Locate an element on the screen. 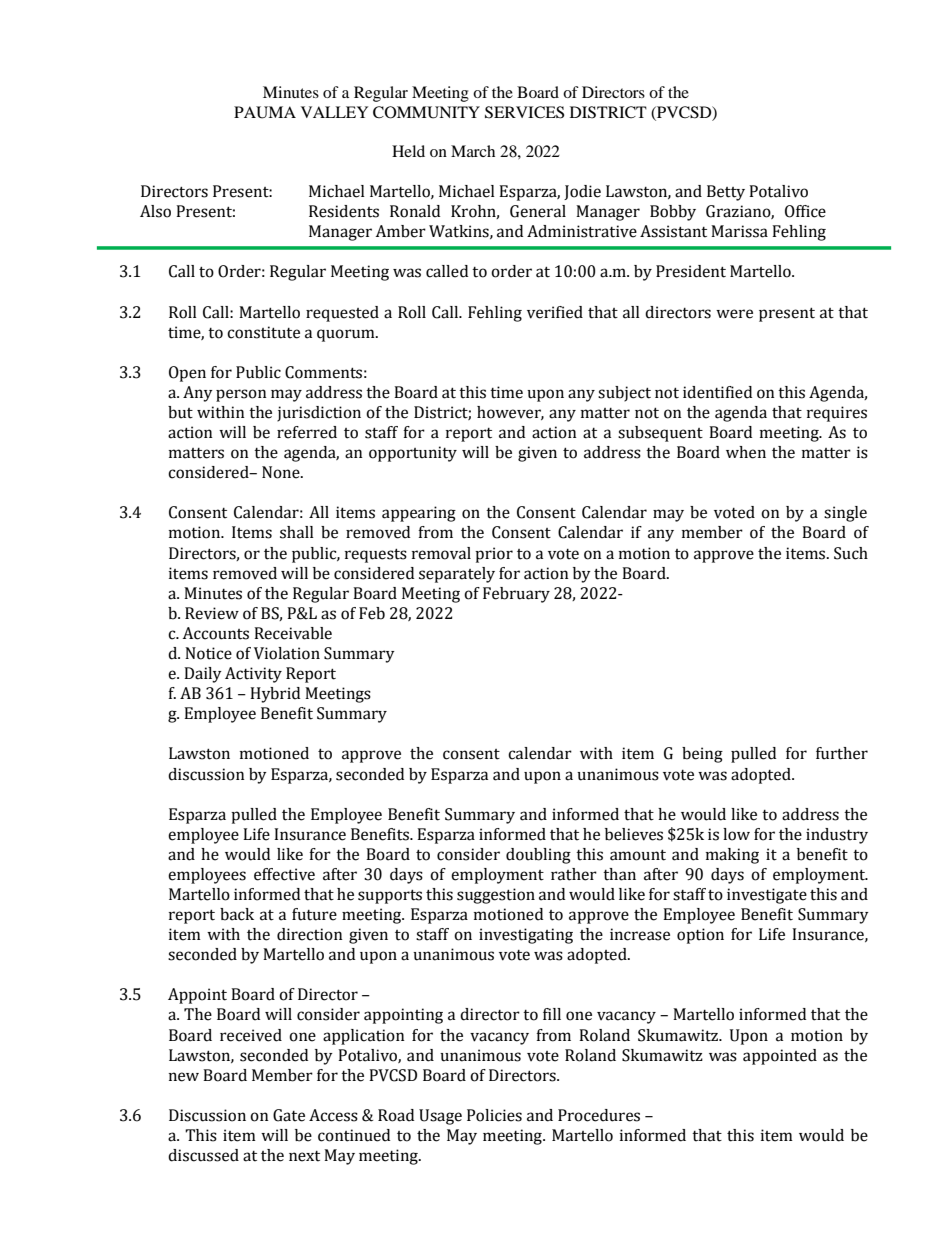 This screenshot has width=952, height=1233. discussed is located at coordinates (203, 1155).
